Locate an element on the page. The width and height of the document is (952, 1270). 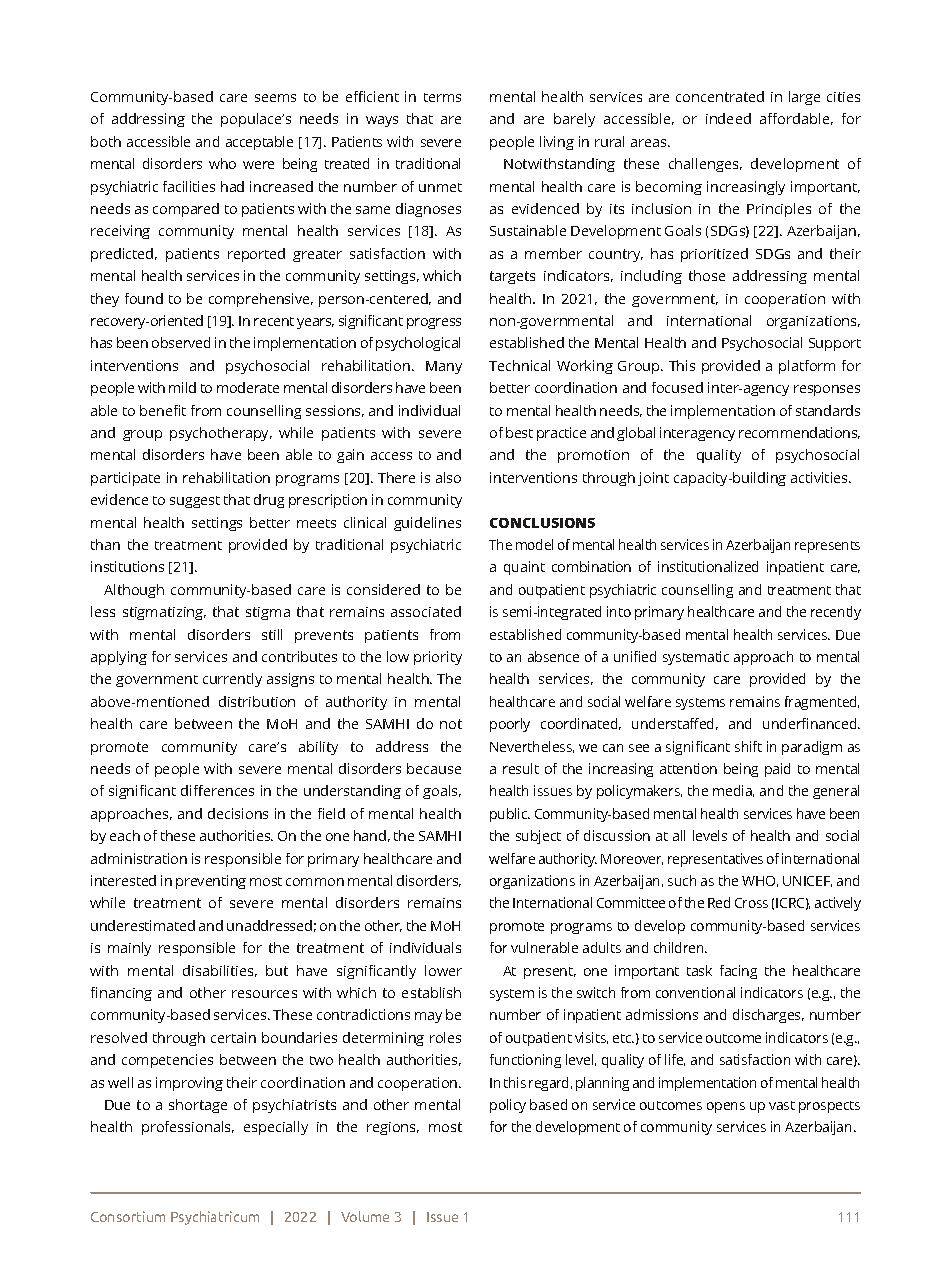
facilities is located at coordinates (189, 186).
